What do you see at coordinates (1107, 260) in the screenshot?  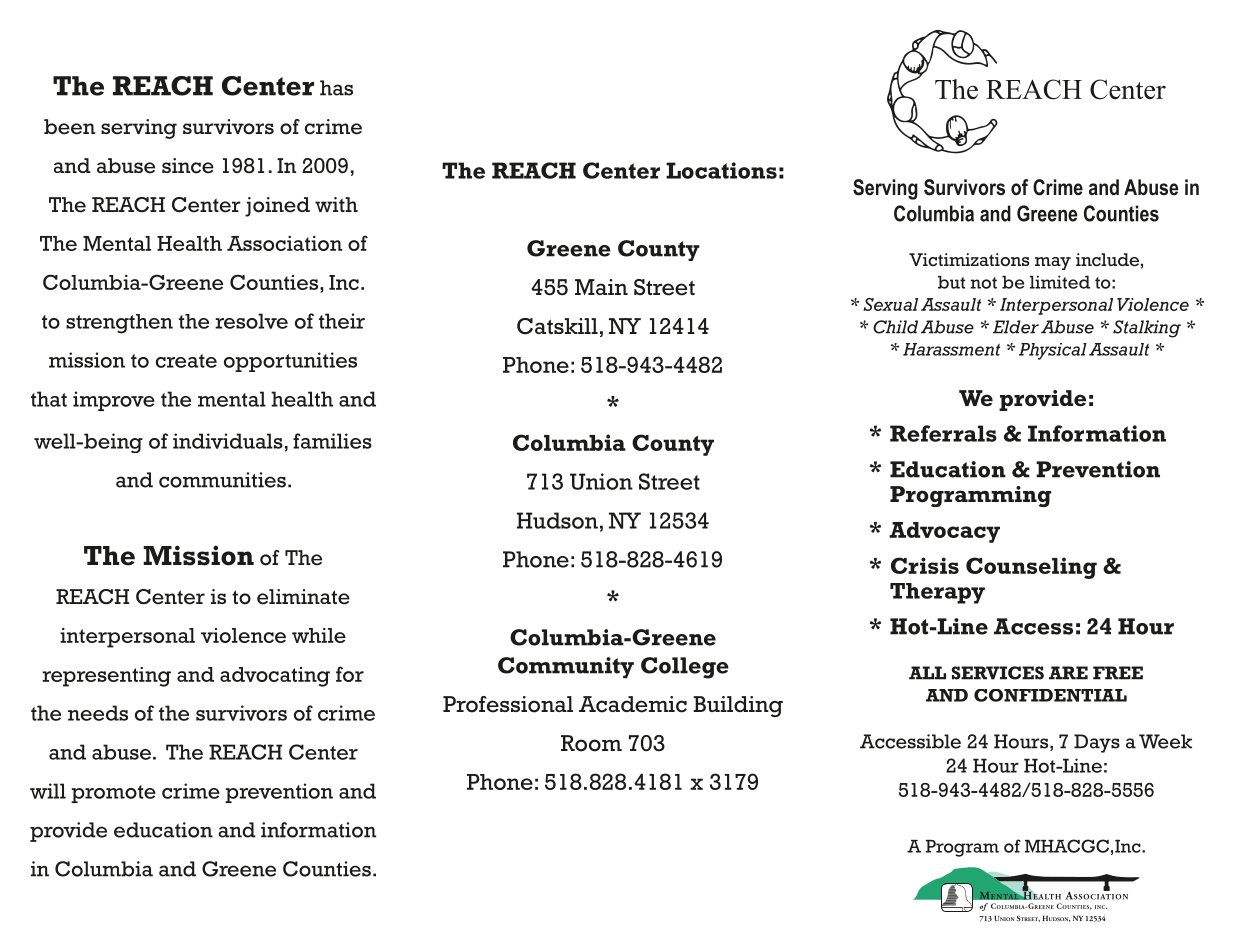 I see `include` at bounding box center [1107, 260].
